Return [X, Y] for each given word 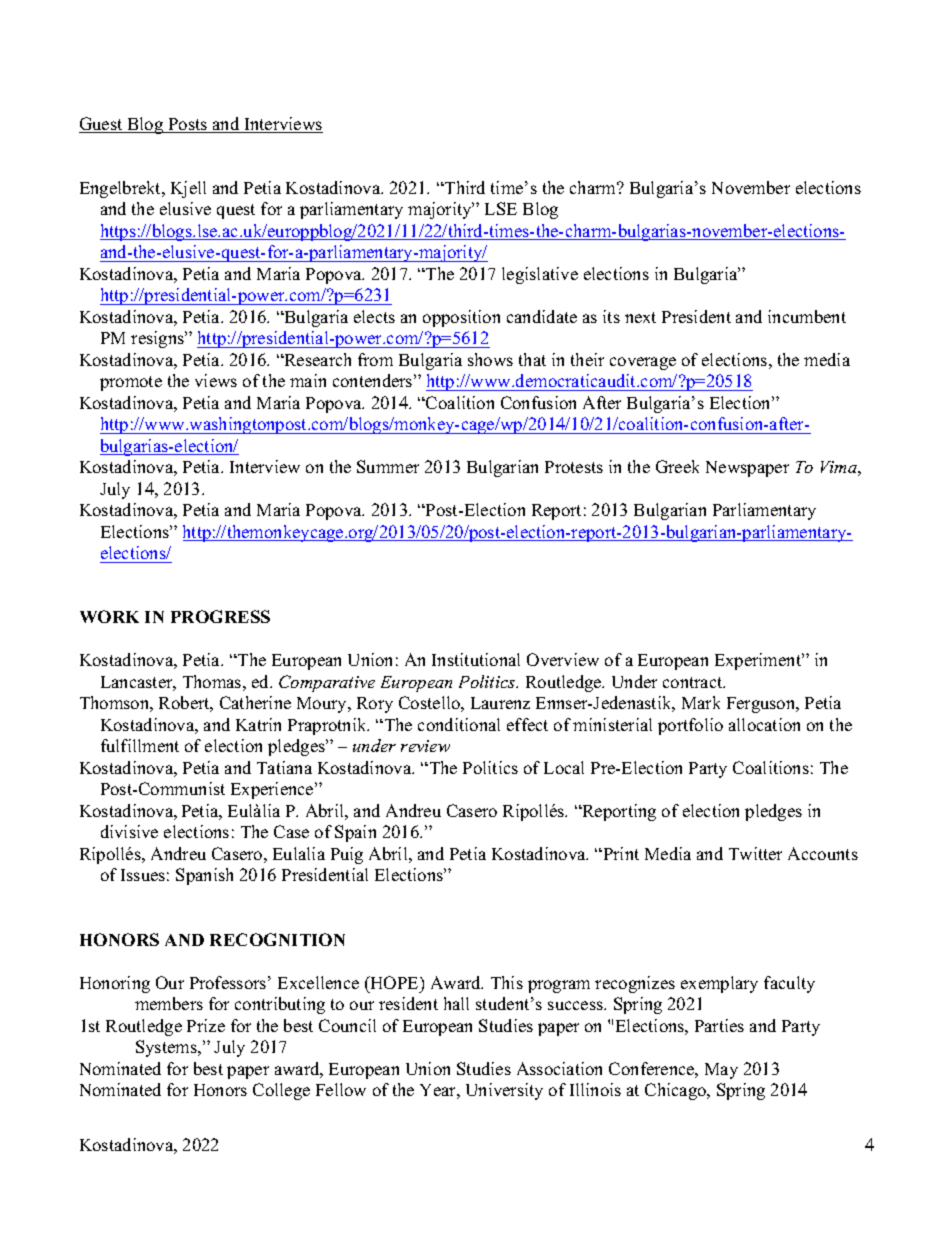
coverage [643, 363]
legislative [540, 275]
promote [131, 383]
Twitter [755, 853]
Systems [167, 1048]
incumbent [807, 316]
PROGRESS [220, 616]
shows [490, 359]
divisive [129, 831]
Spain [355, 833]
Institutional [476, 659]
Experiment [759, 661]
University [504, 1091]
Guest [102, 125]
